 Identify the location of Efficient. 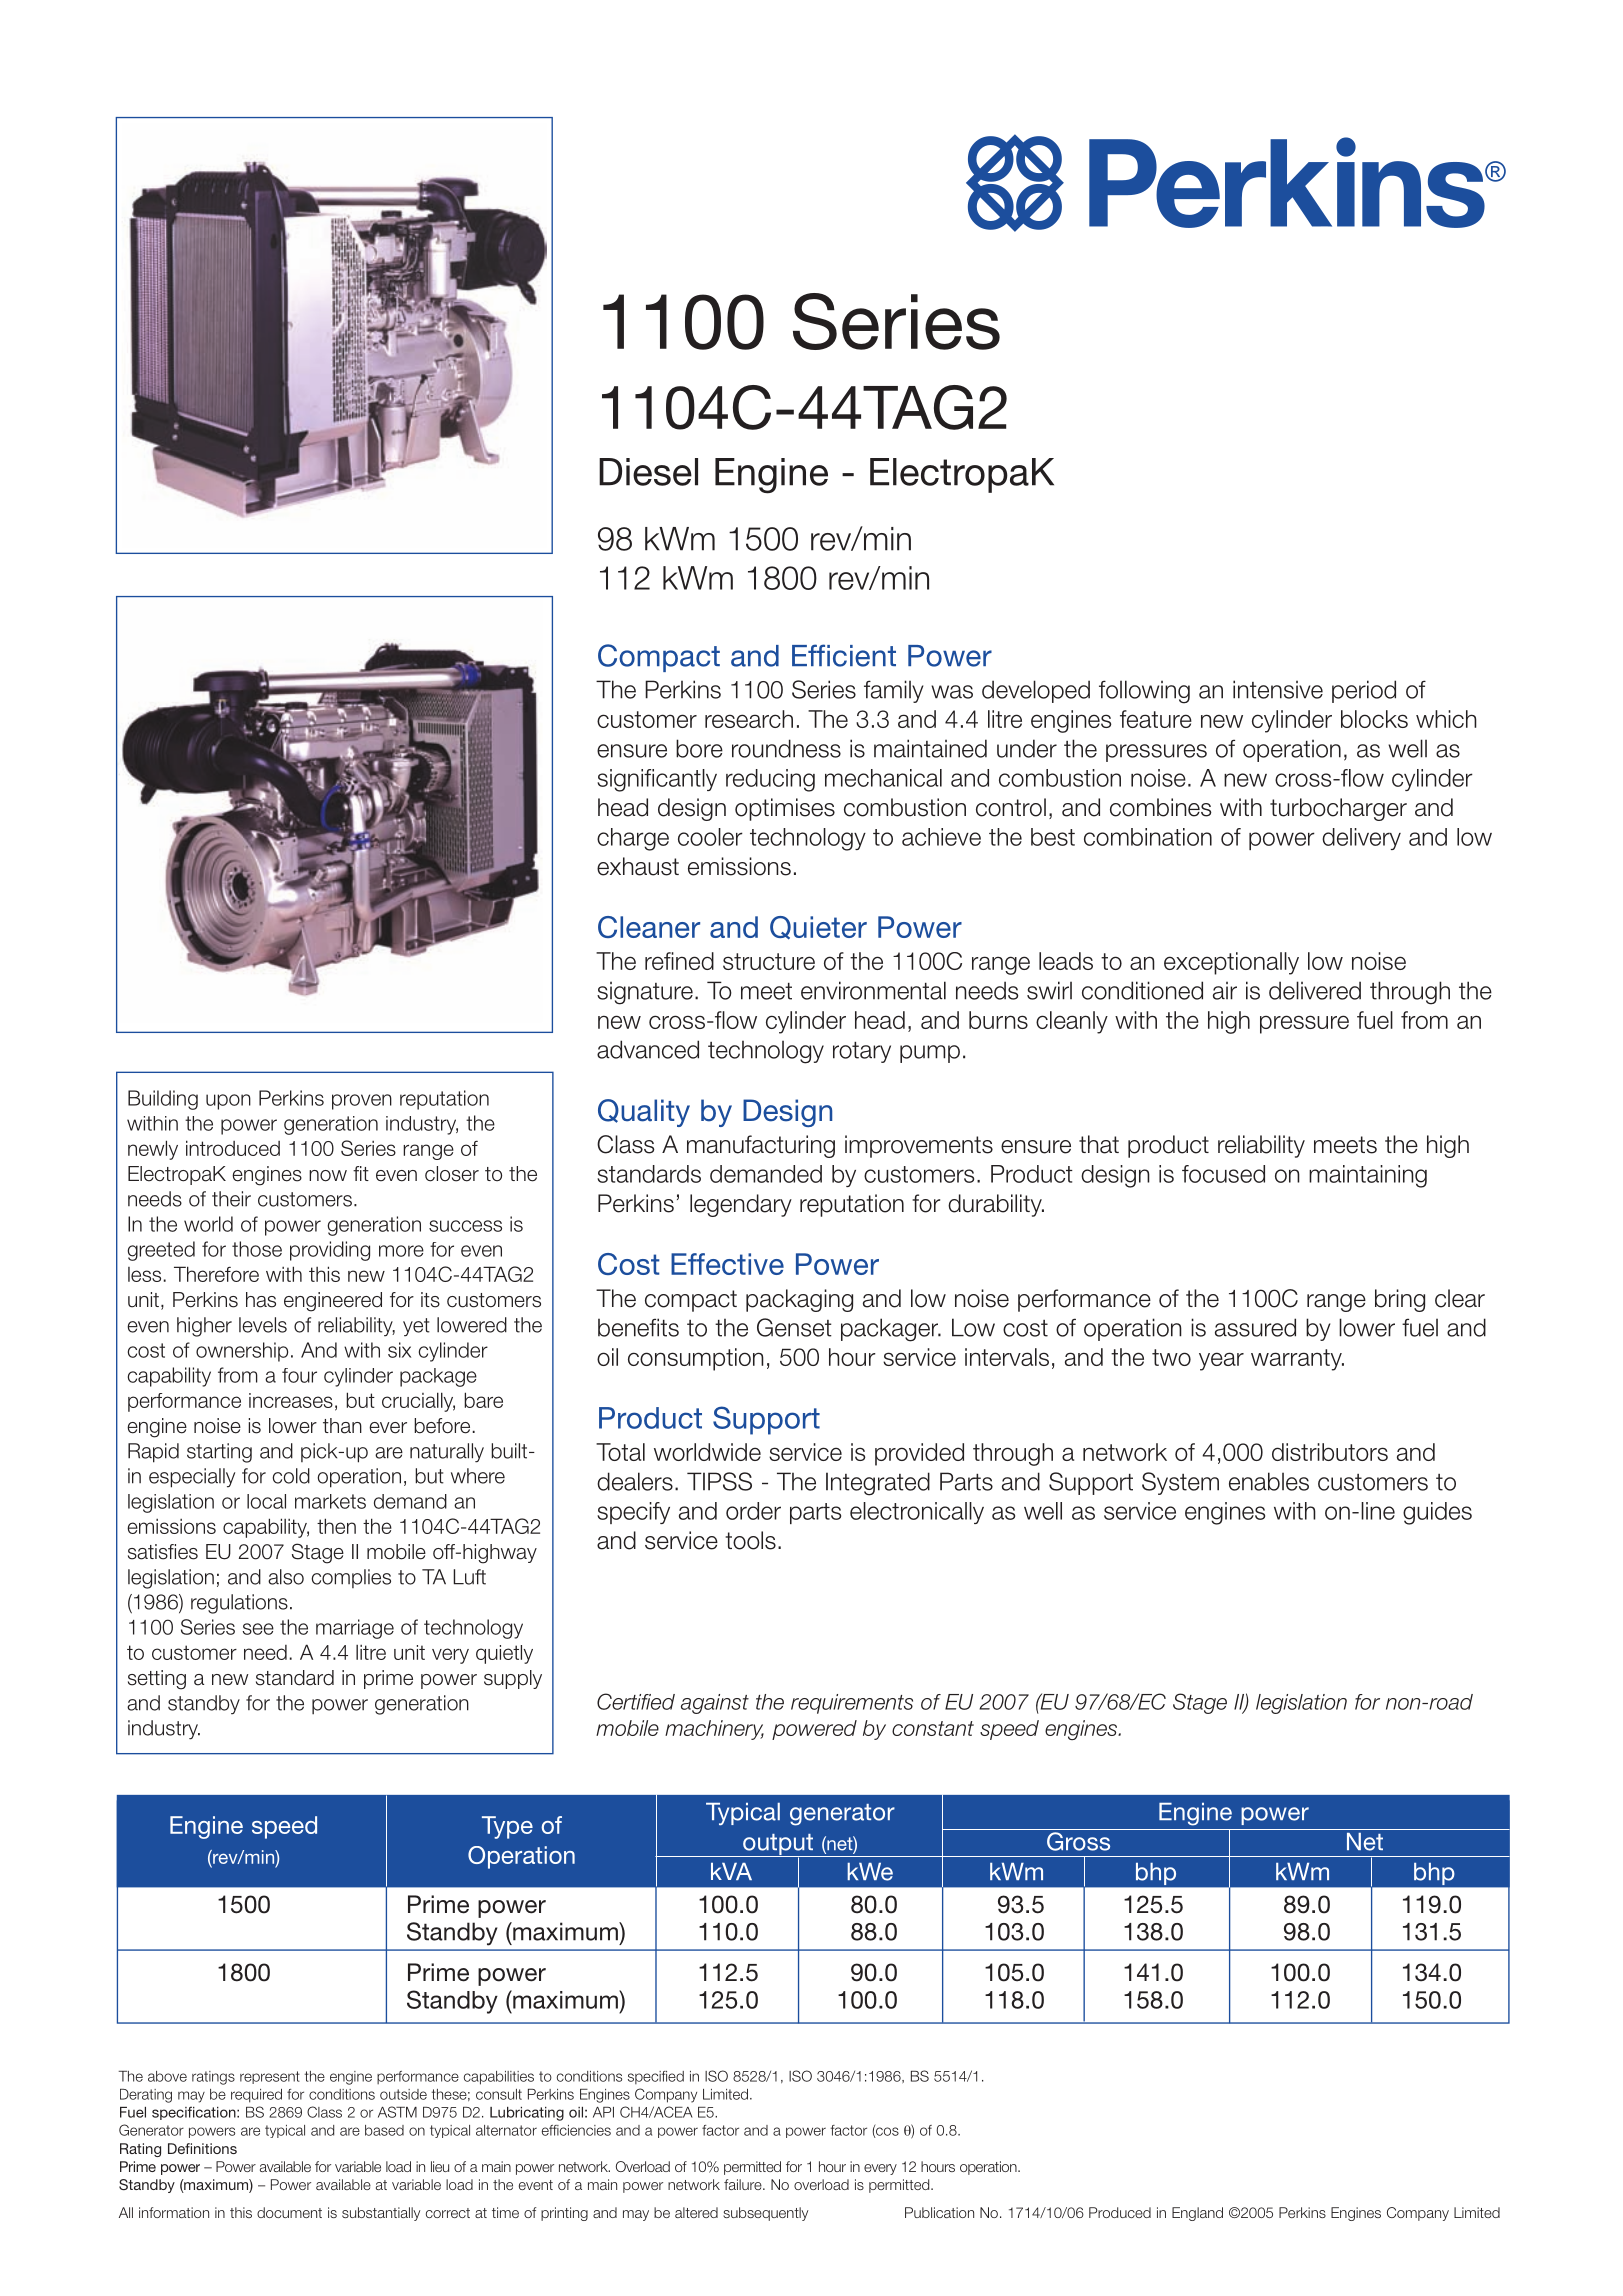
(844, 655).
